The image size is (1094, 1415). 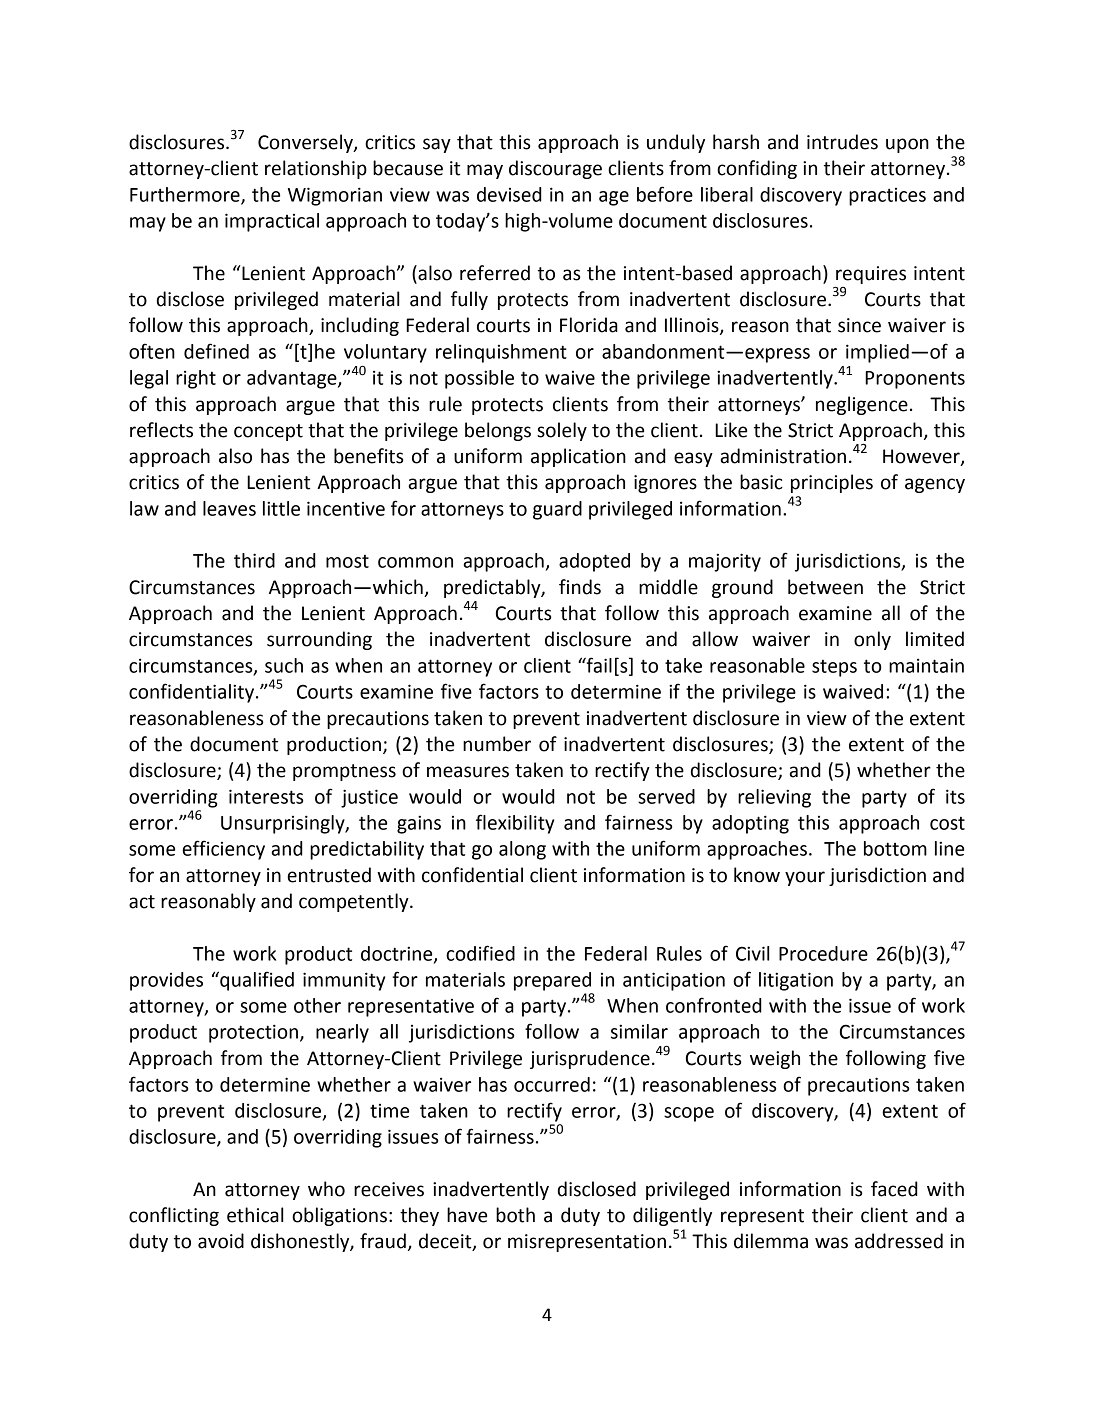 I want to click on concept, so click(x=268, y=432).
